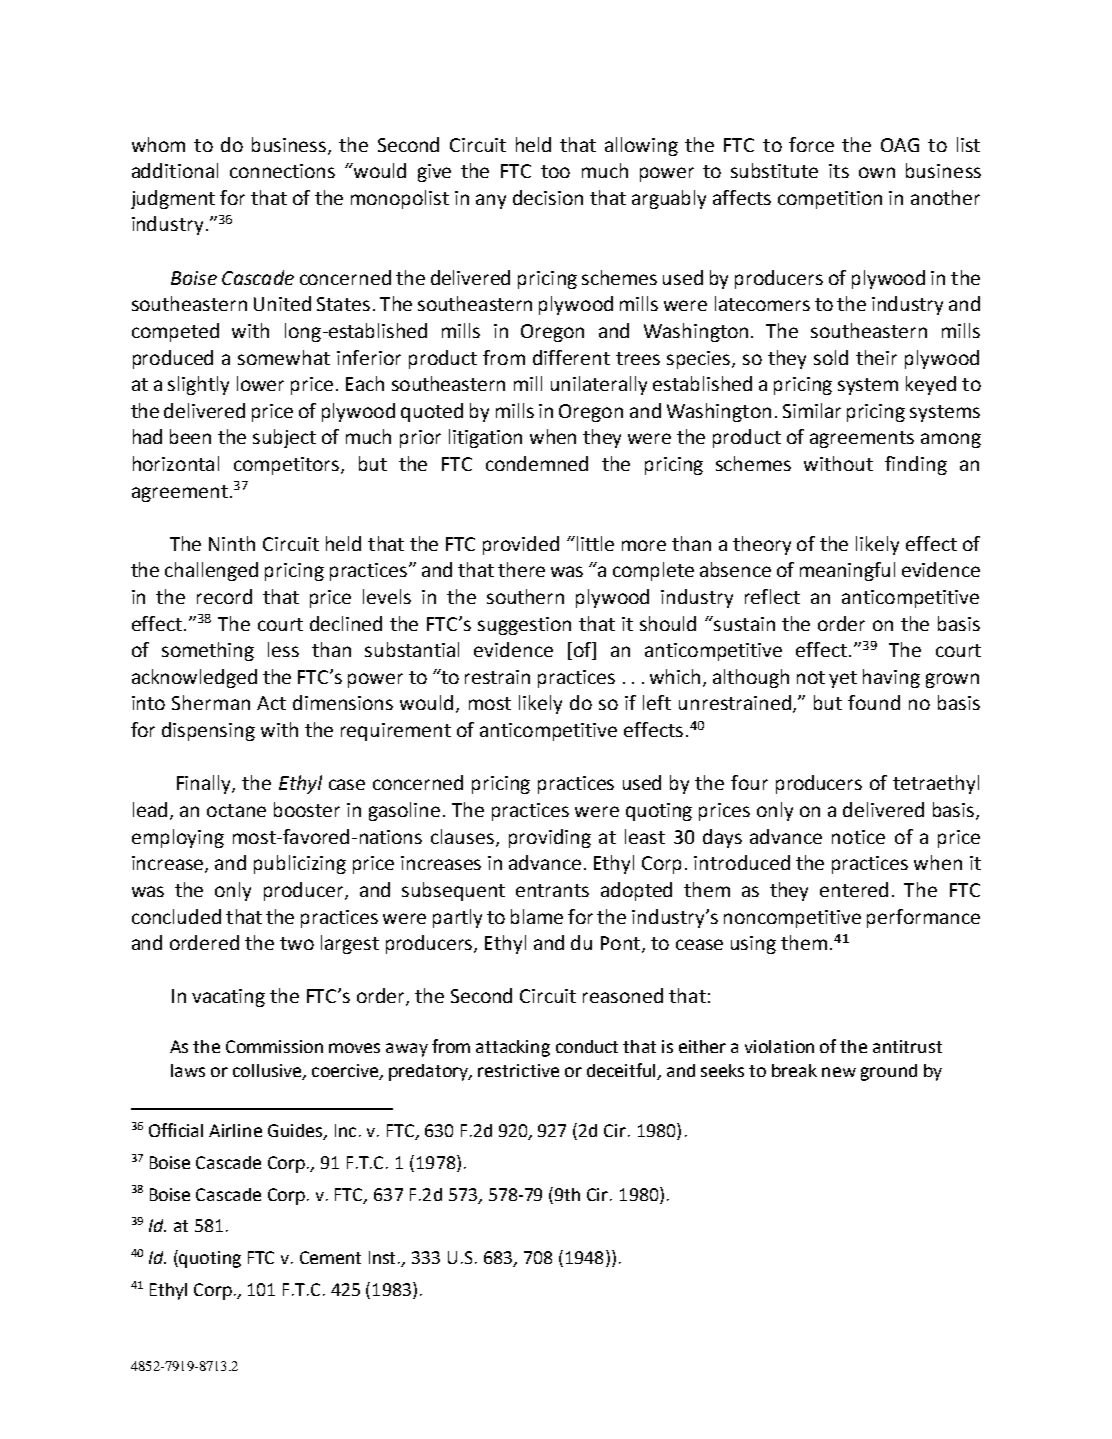  I want to click on Cement, so click(330, 1257).
